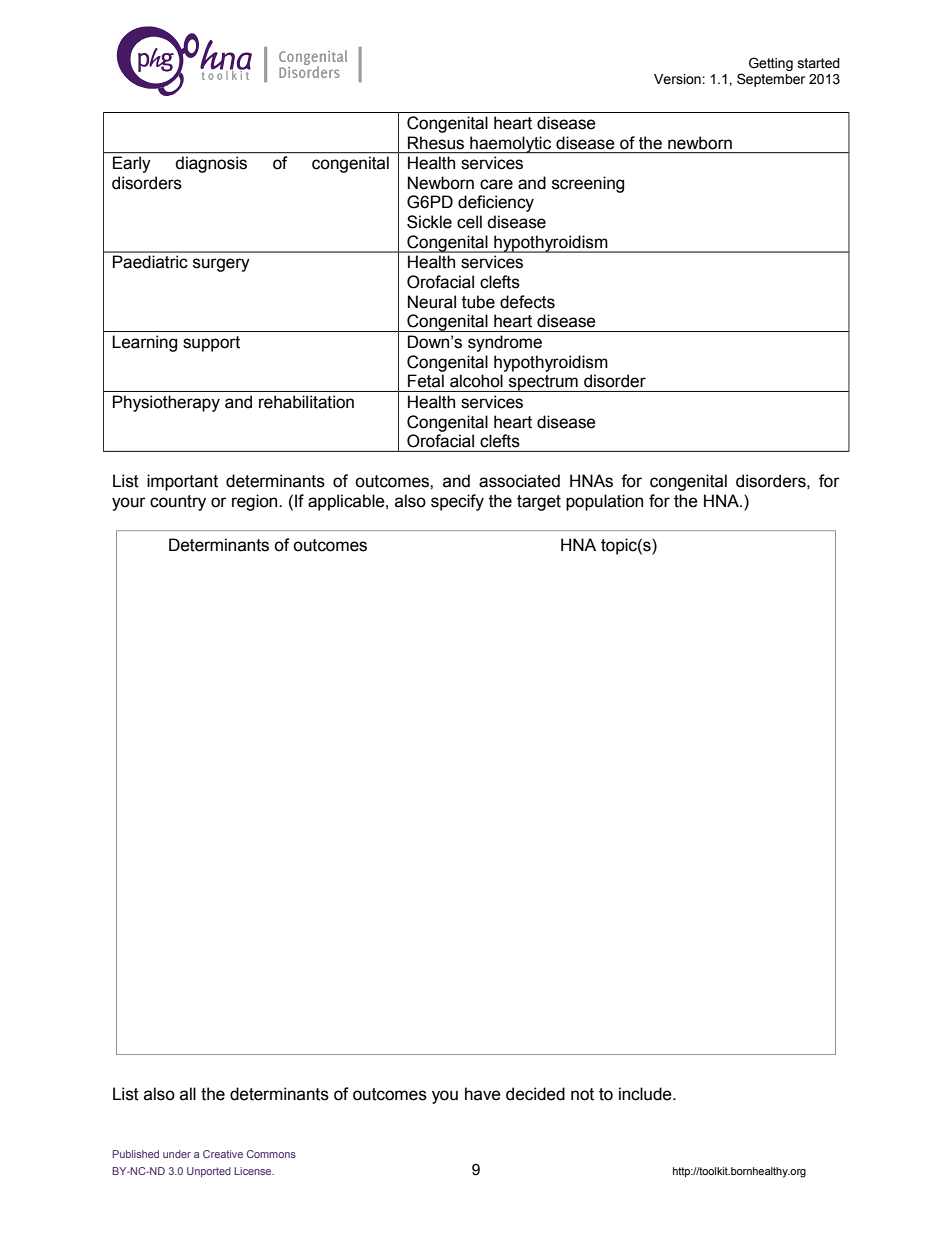 The height and width of the screenshot is (1233, 952). Describe the element at coordinates (604, 502) in the screenshot. I see `population` at that location.
